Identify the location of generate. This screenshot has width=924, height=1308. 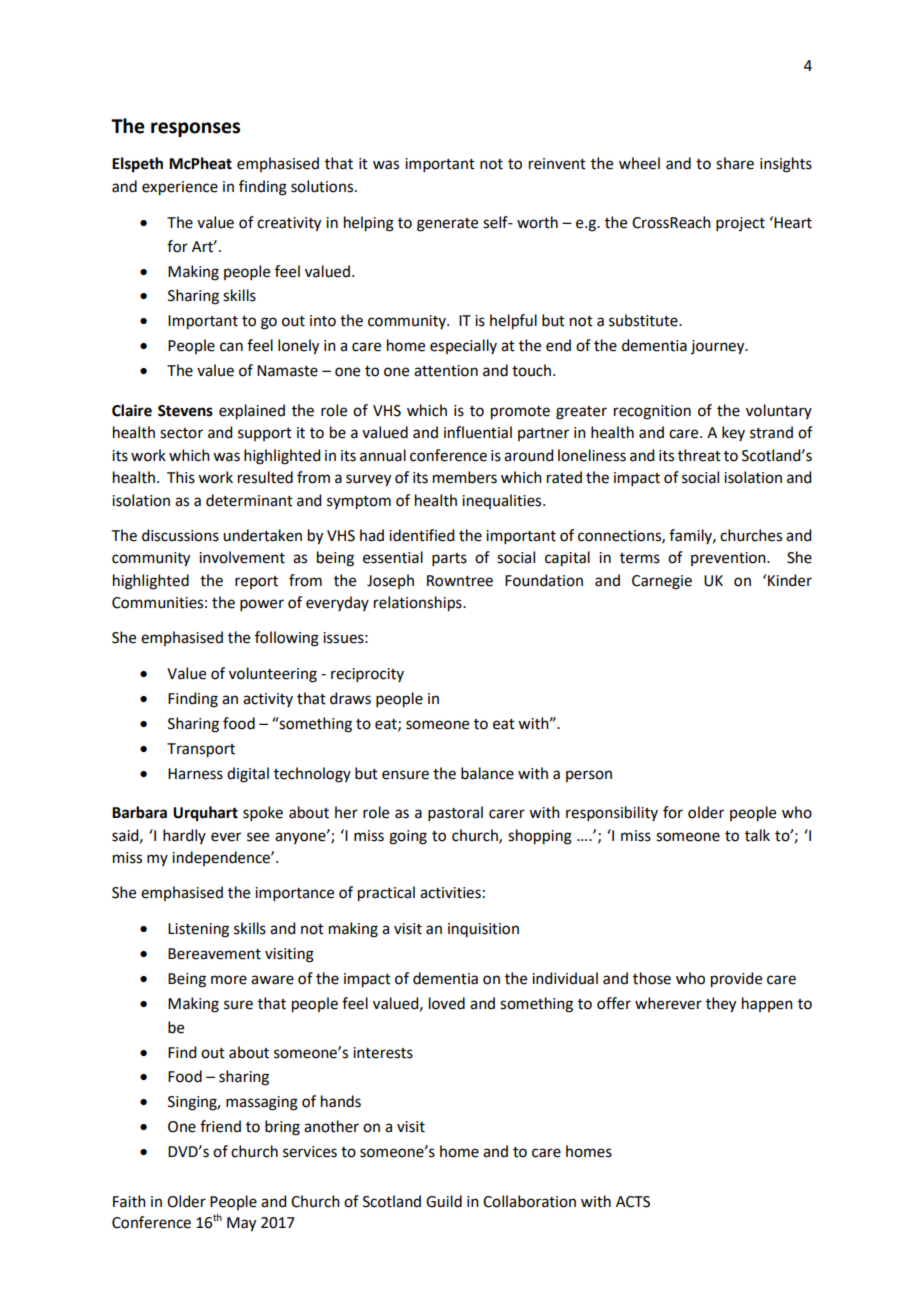
(447, 225).
